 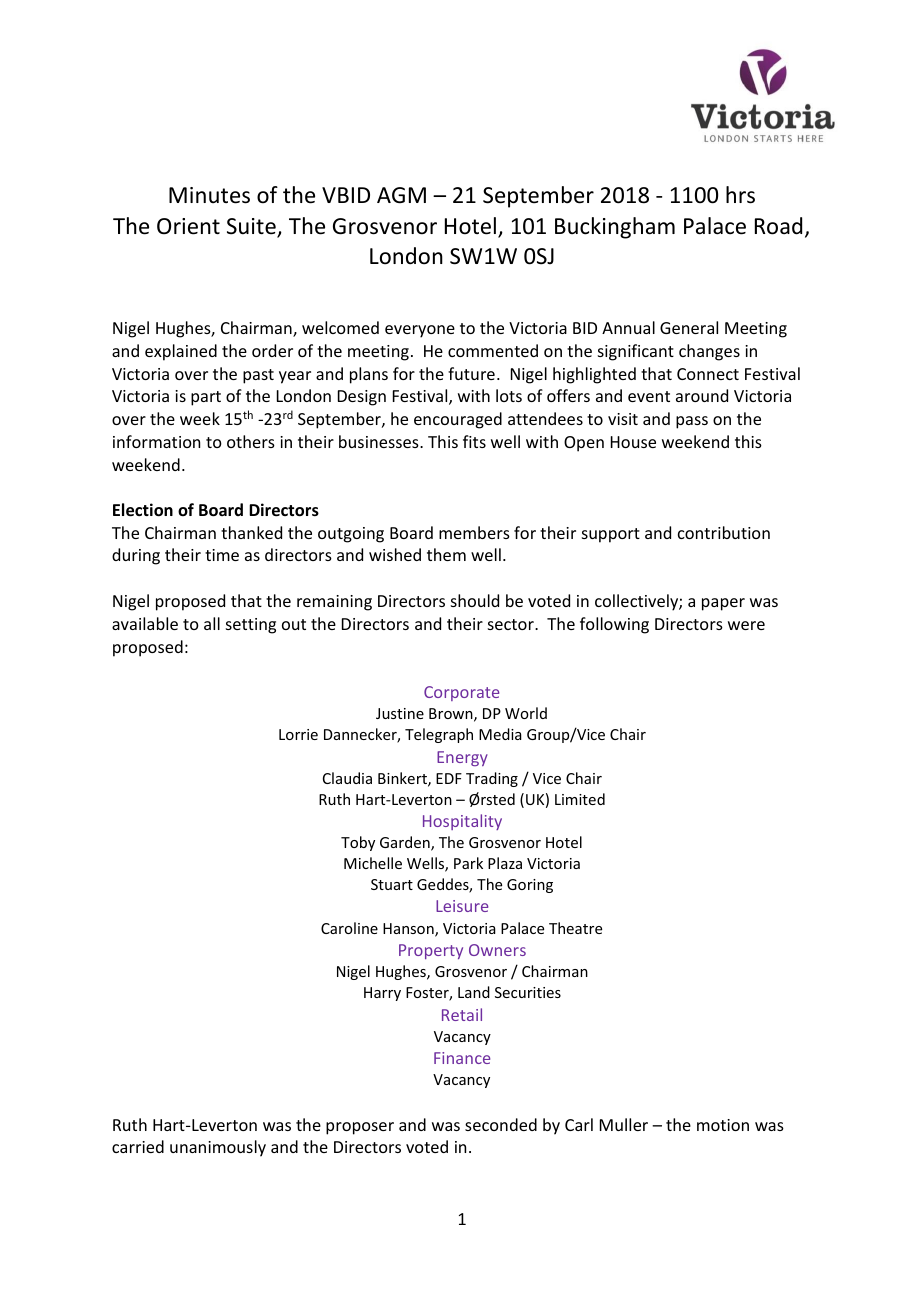 What do you see at coordinates (401, 195) in the screenshot?
I see `AGM` at bounding box center [401, 195].
